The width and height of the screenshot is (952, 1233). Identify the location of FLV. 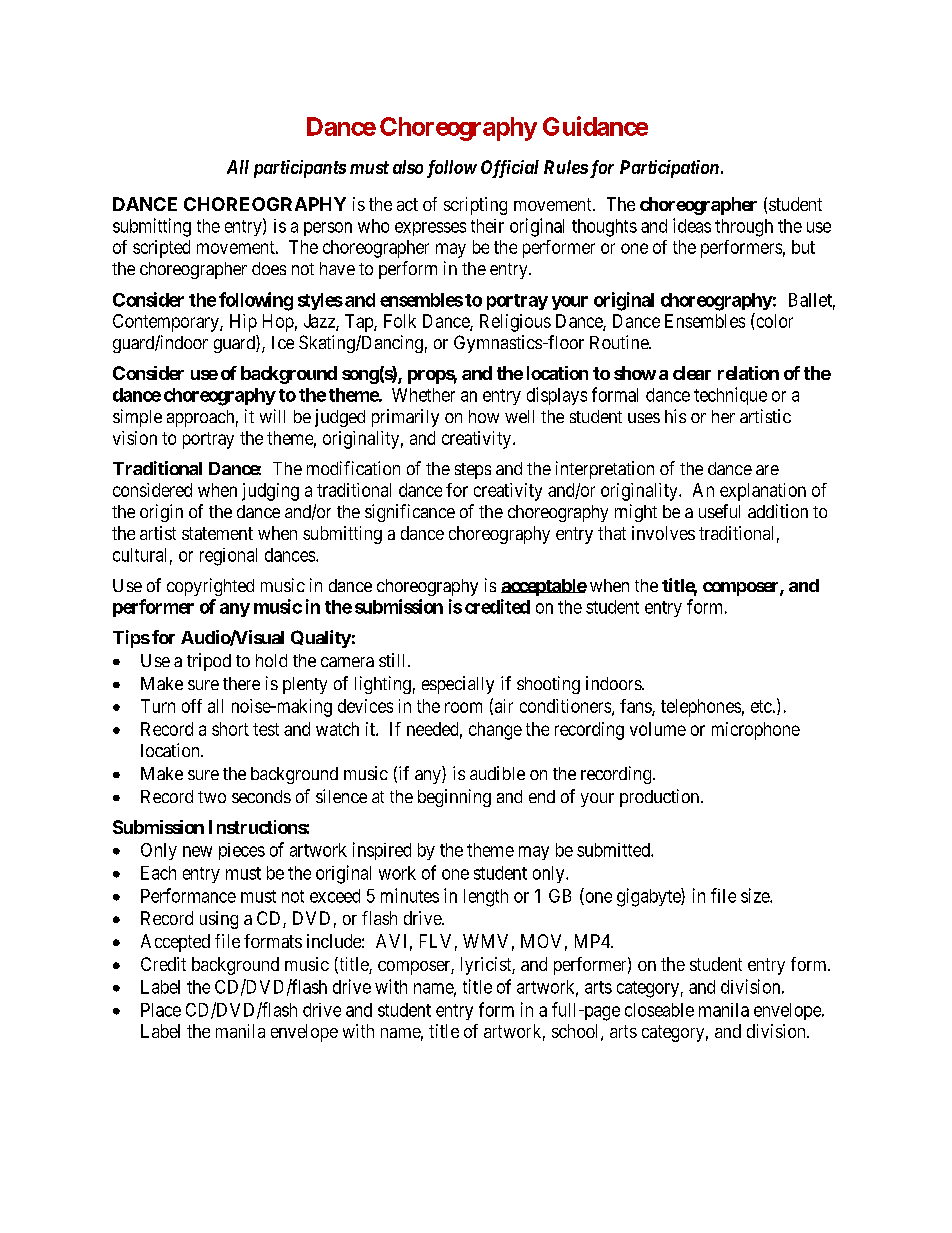
(435, 941).
